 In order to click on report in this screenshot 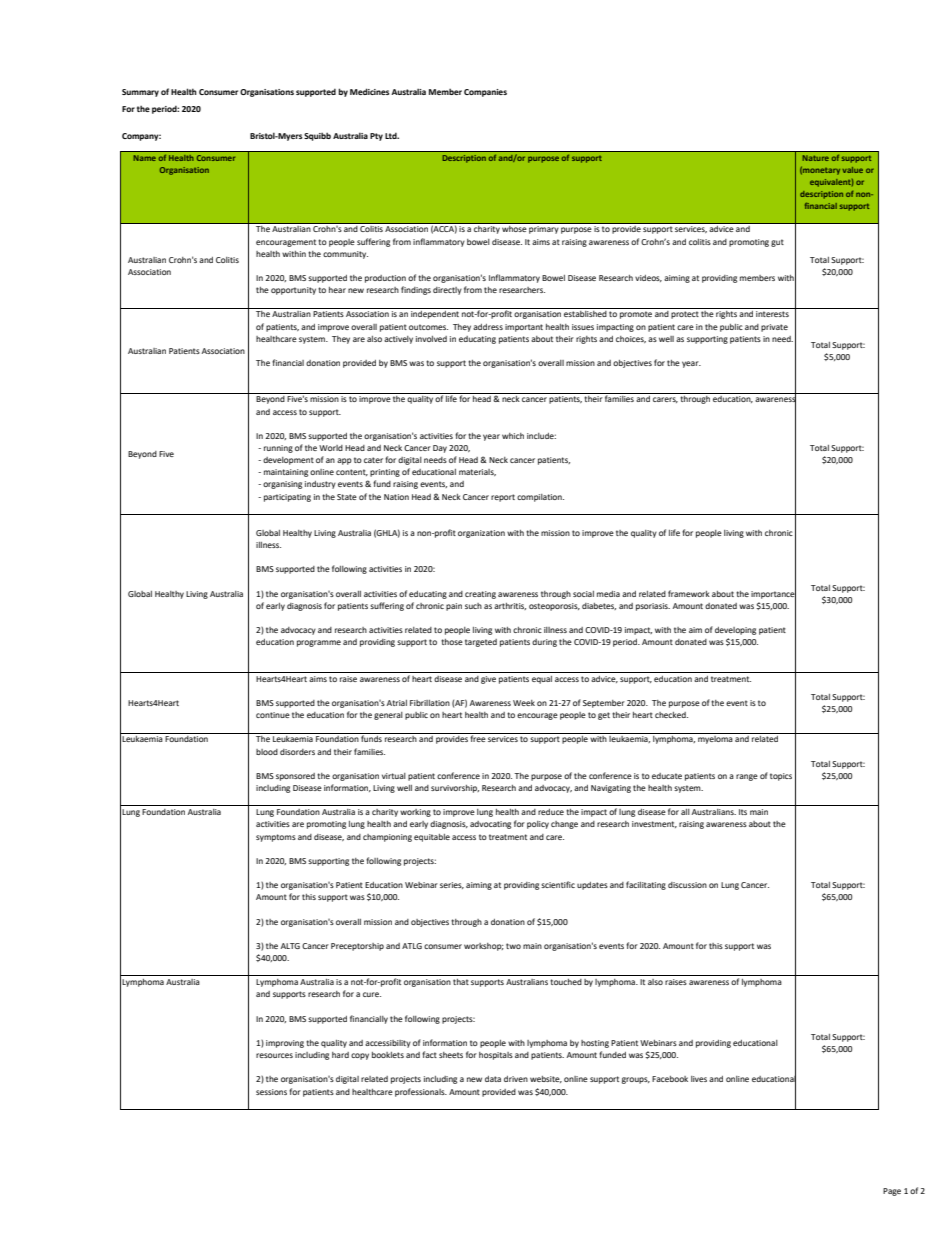, I will do `click(503, 498)`.
